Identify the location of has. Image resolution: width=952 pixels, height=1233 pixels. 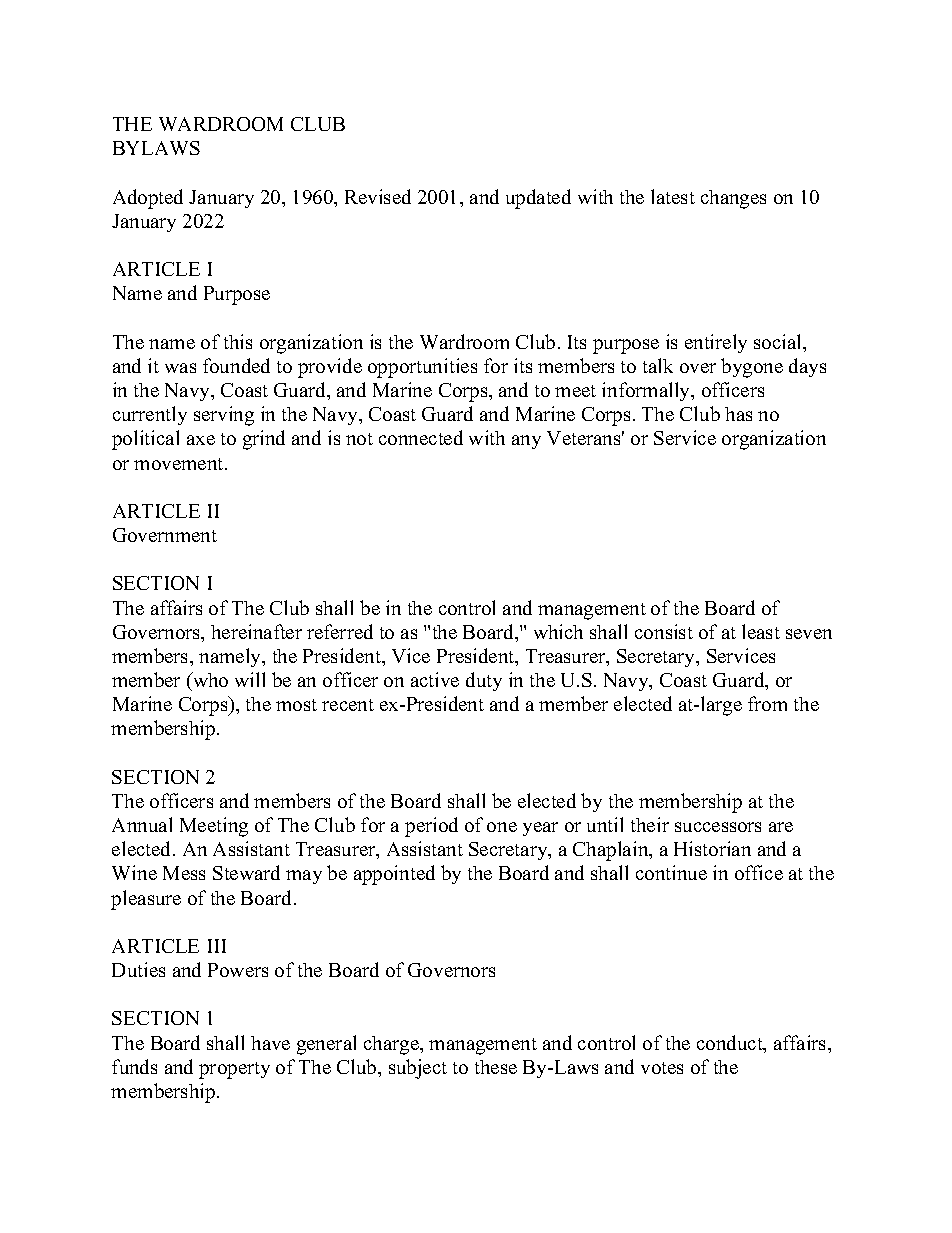
(738, 414).
